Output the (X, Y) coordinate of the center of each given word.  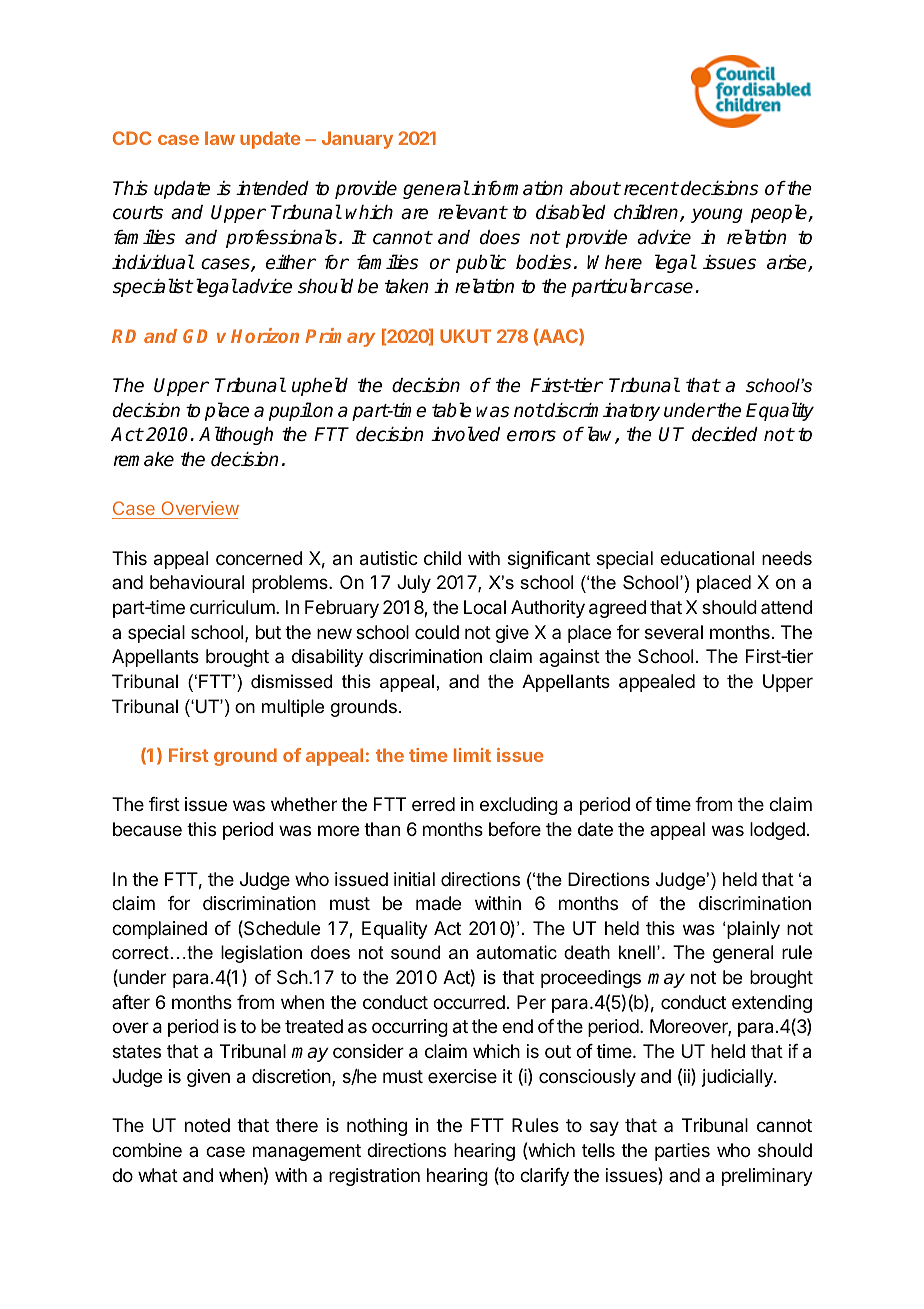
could (437, 632)
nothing (377, 1127)
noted (207, 1125)
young (717, 215)
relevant (472, 212)
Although (236, 435)
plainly (753, 930)
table (451, 410)
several (674, 632)
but (268, 632)
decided (725, 434)
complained (159, 930)
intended (272, 188)
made (438, 903)
